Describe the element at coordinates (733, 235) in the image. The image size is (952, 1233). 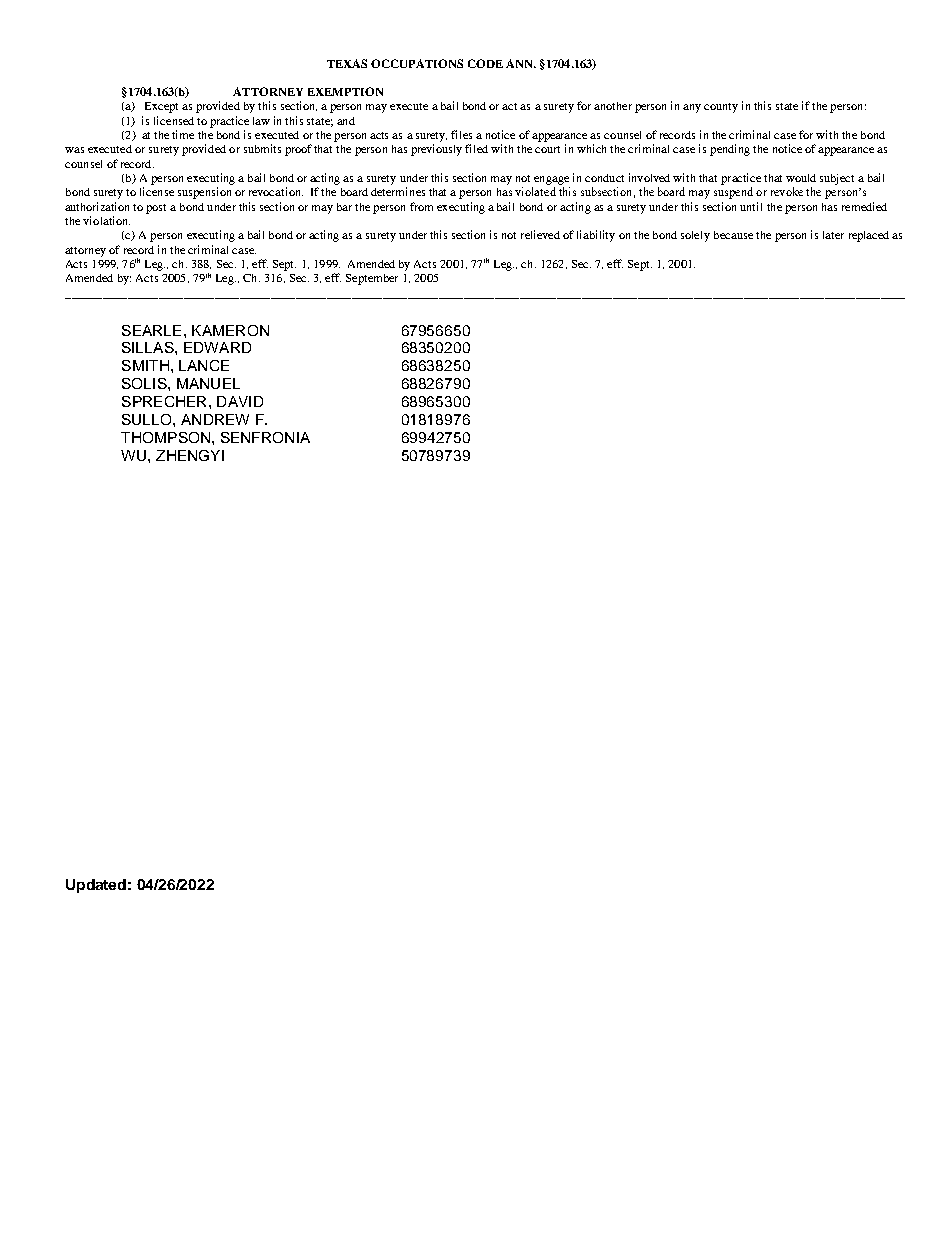
I see `because` at that location.
